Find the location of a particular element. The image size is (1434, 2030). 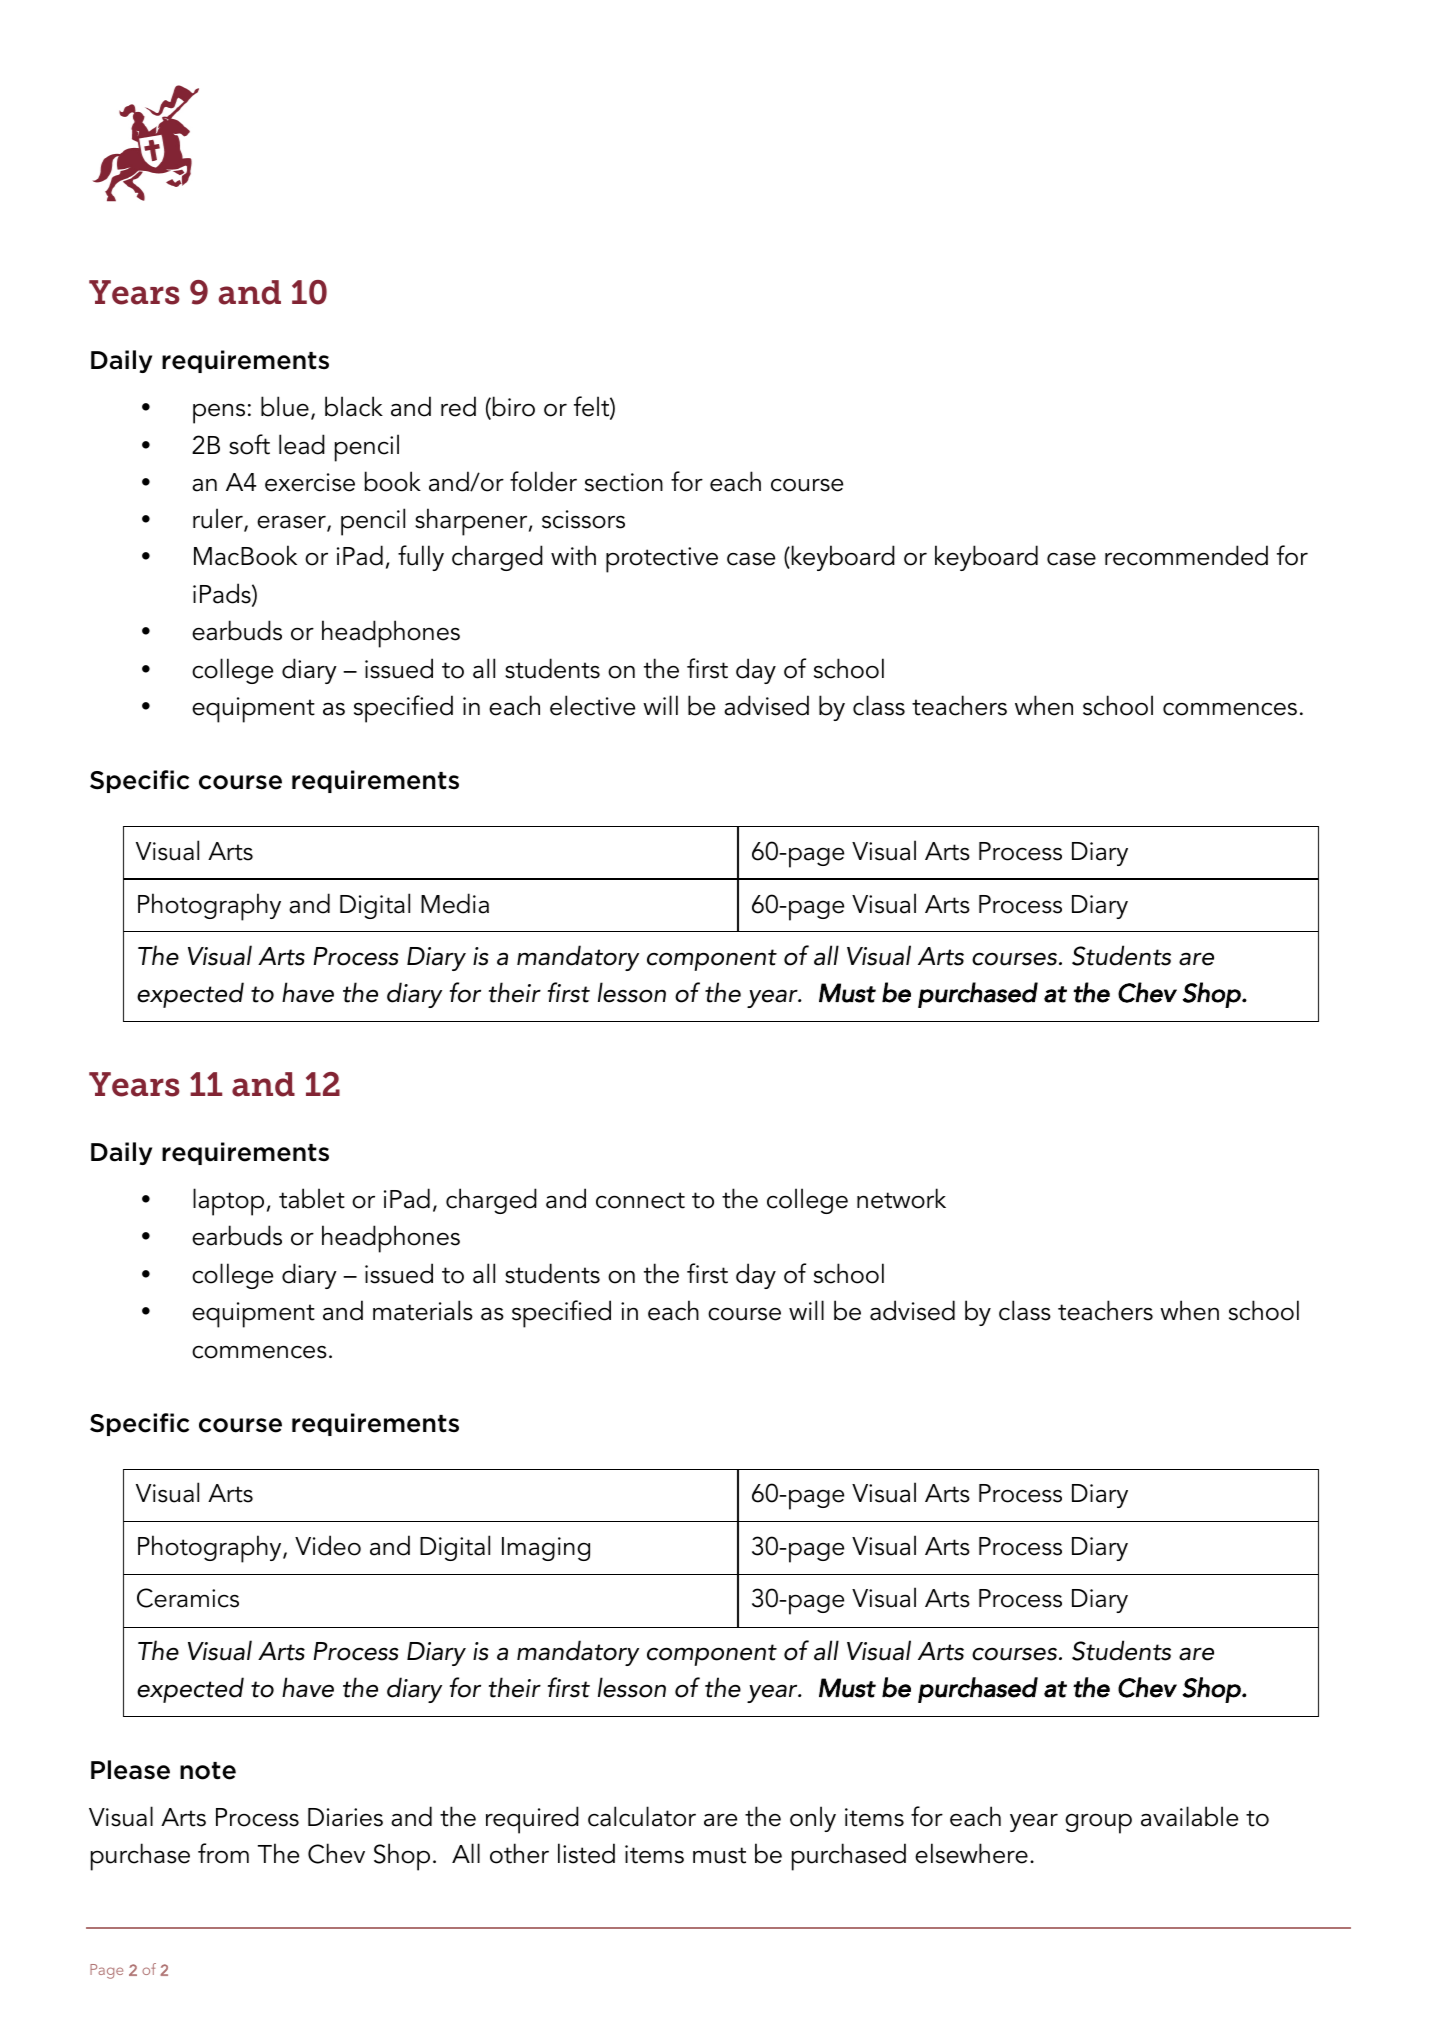

from is located at coordinates (223, 1853).
